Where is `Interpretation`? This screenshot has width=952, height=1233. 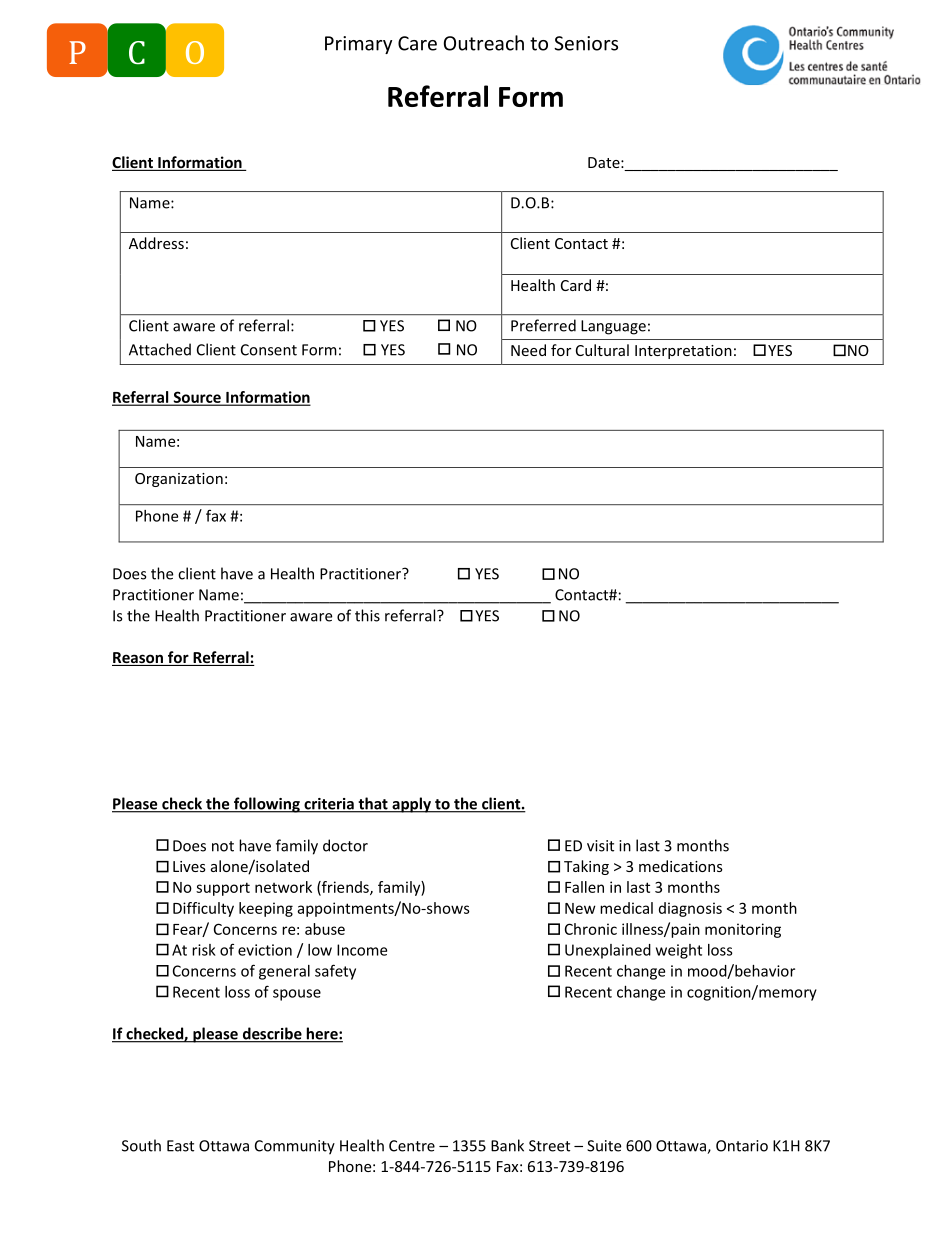
Interpretation is located at coordinates (683, 352).
